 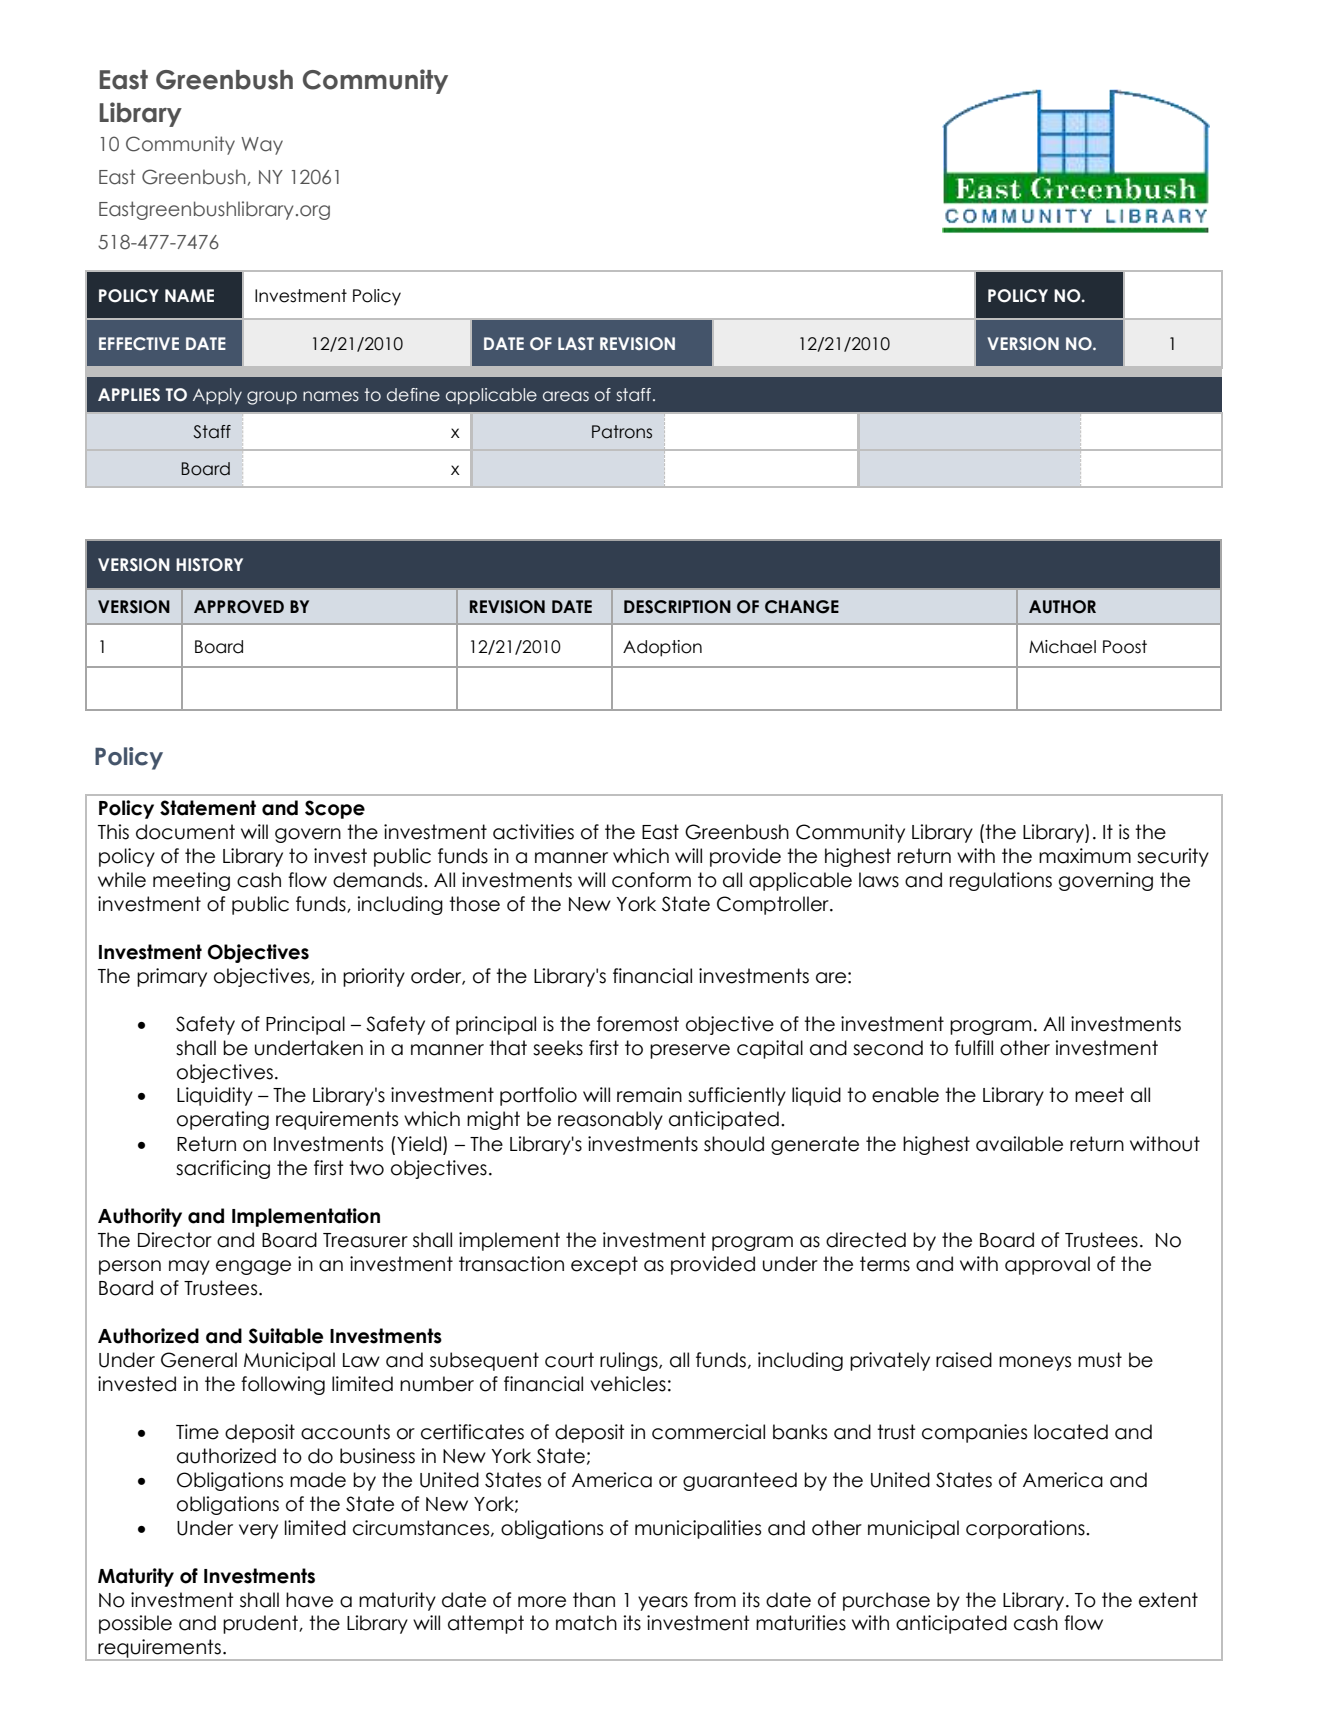 I want to click on prudent, so click(x=261, y=1624).
